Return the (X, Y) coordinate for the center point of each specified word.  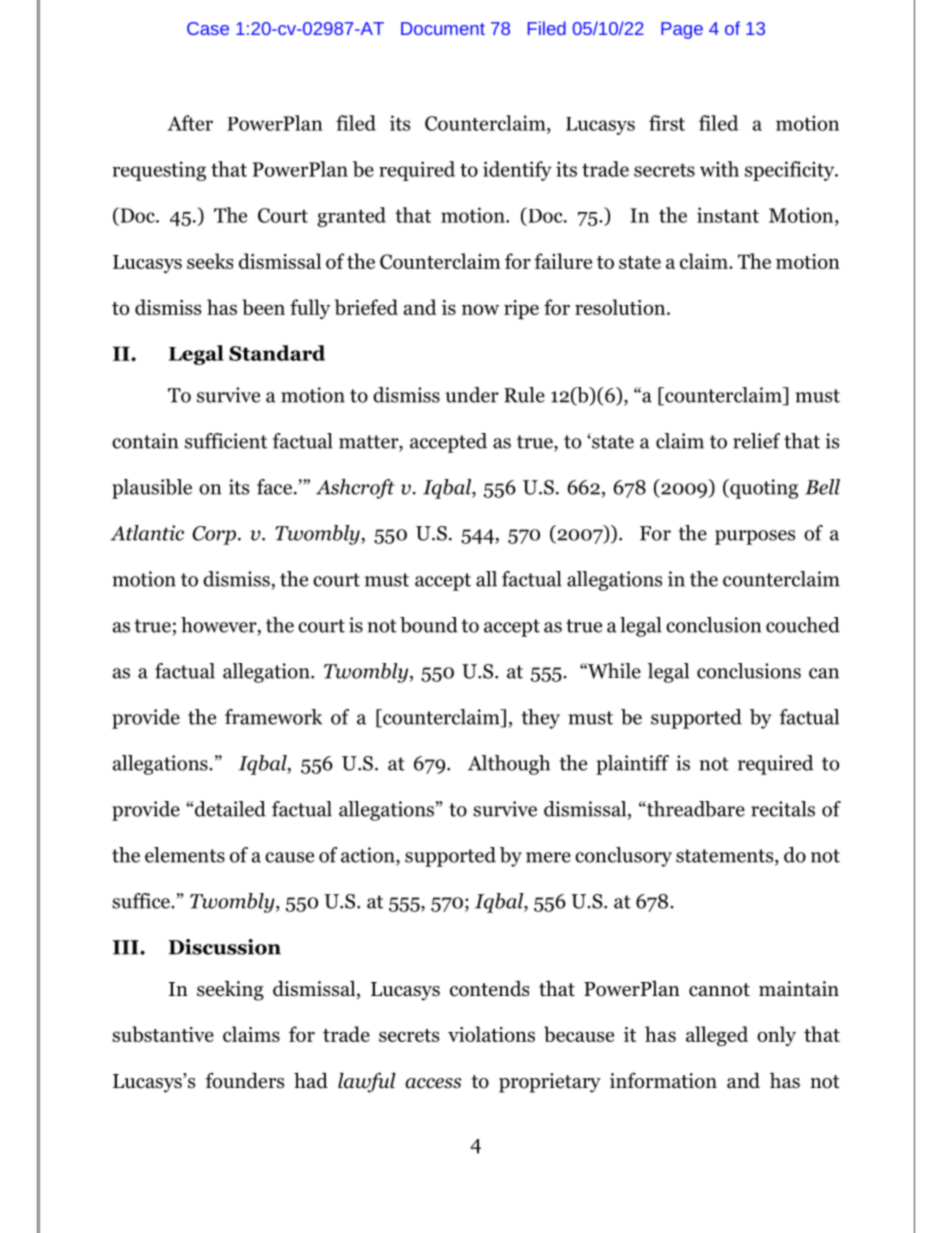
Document (443, 28)
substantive (163, 1034)
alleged (717, 1036)
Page (682, 30)
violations (491, 1034)
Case (208, 28)
